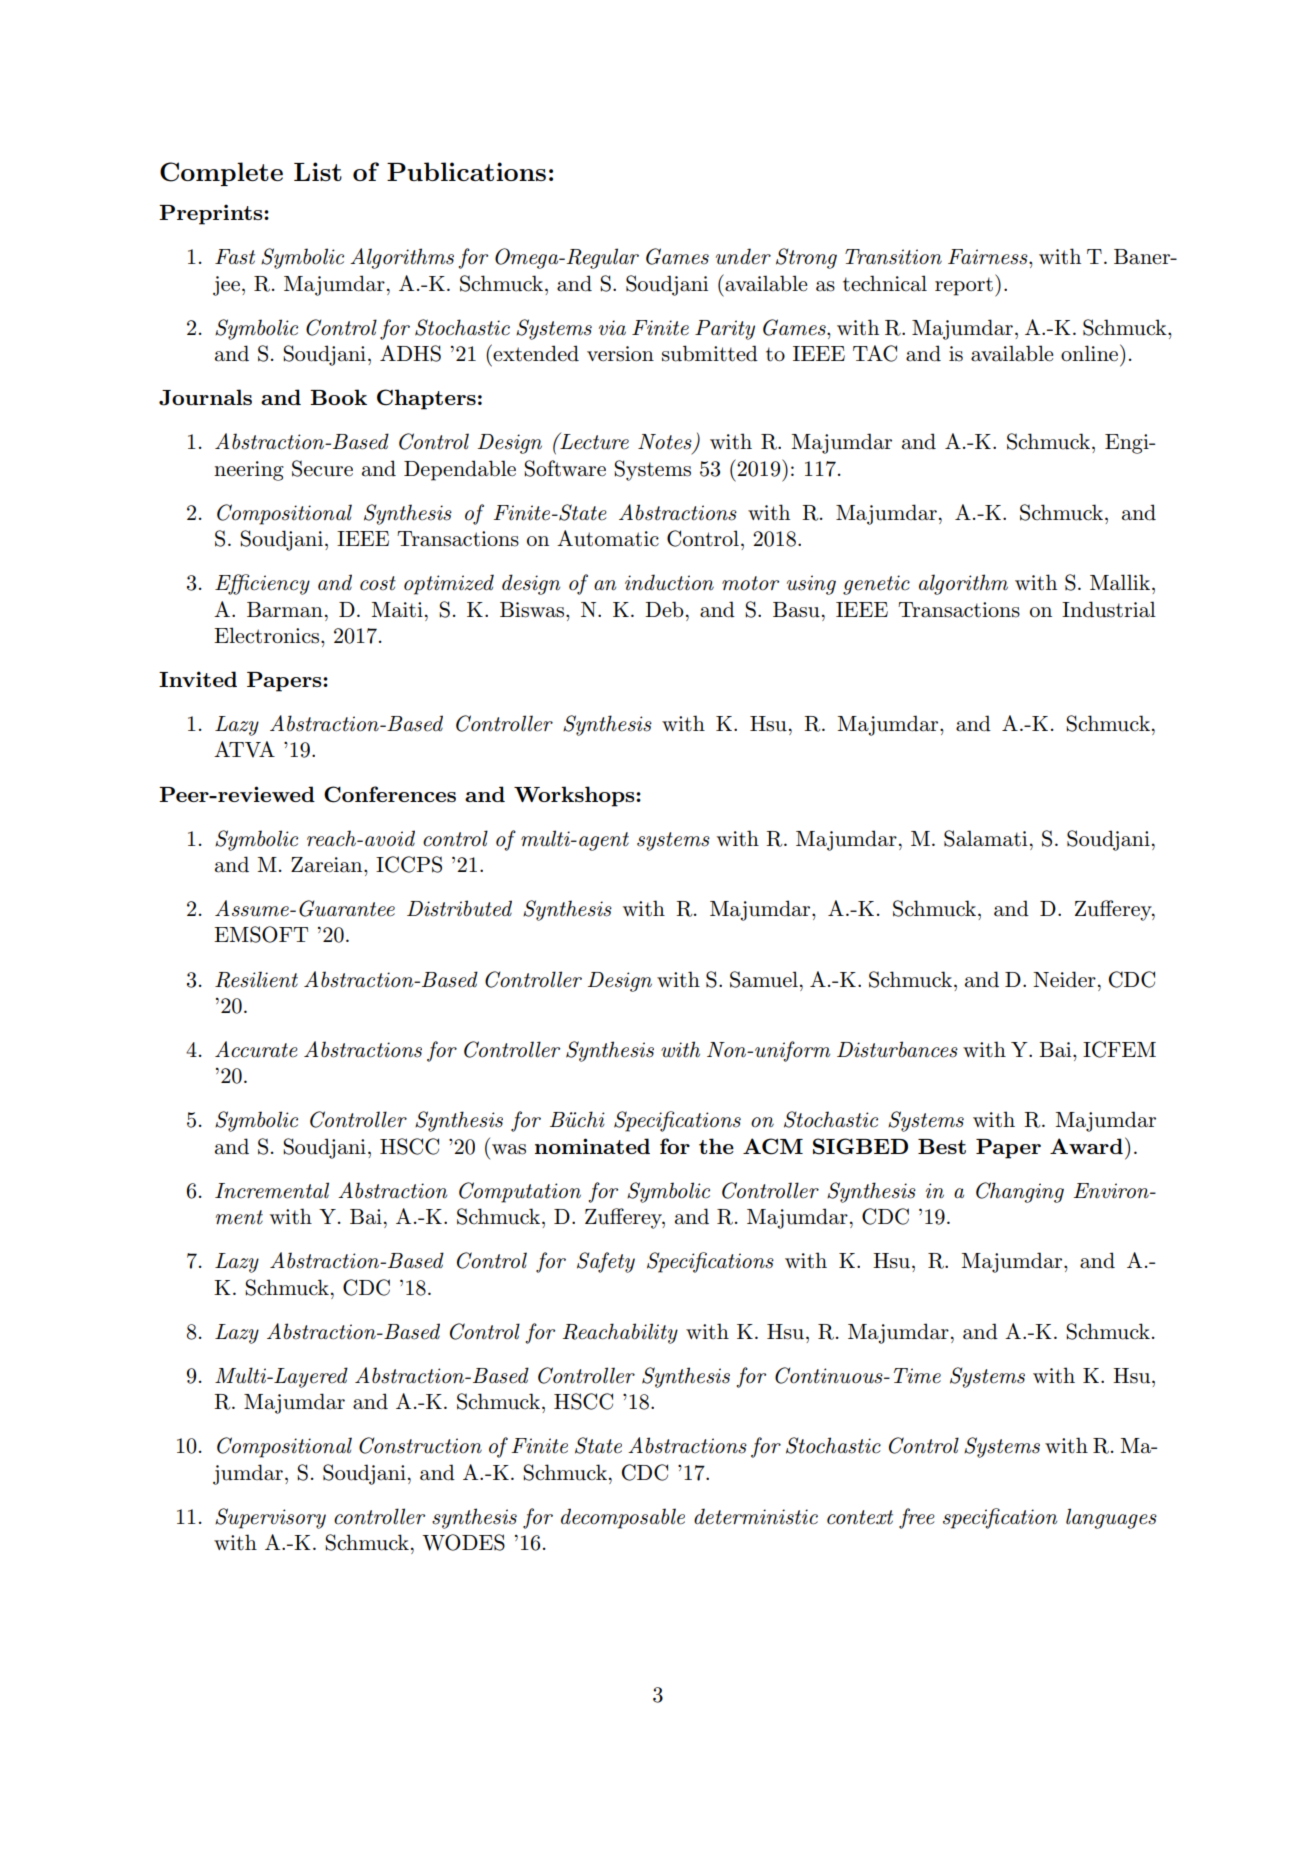 Image resolution: width=1316 pixels, height=1861 pixels. What do you see at coordinates (989, 257) in the document?
I see `Fairness` at bounding box center [989, 257].
